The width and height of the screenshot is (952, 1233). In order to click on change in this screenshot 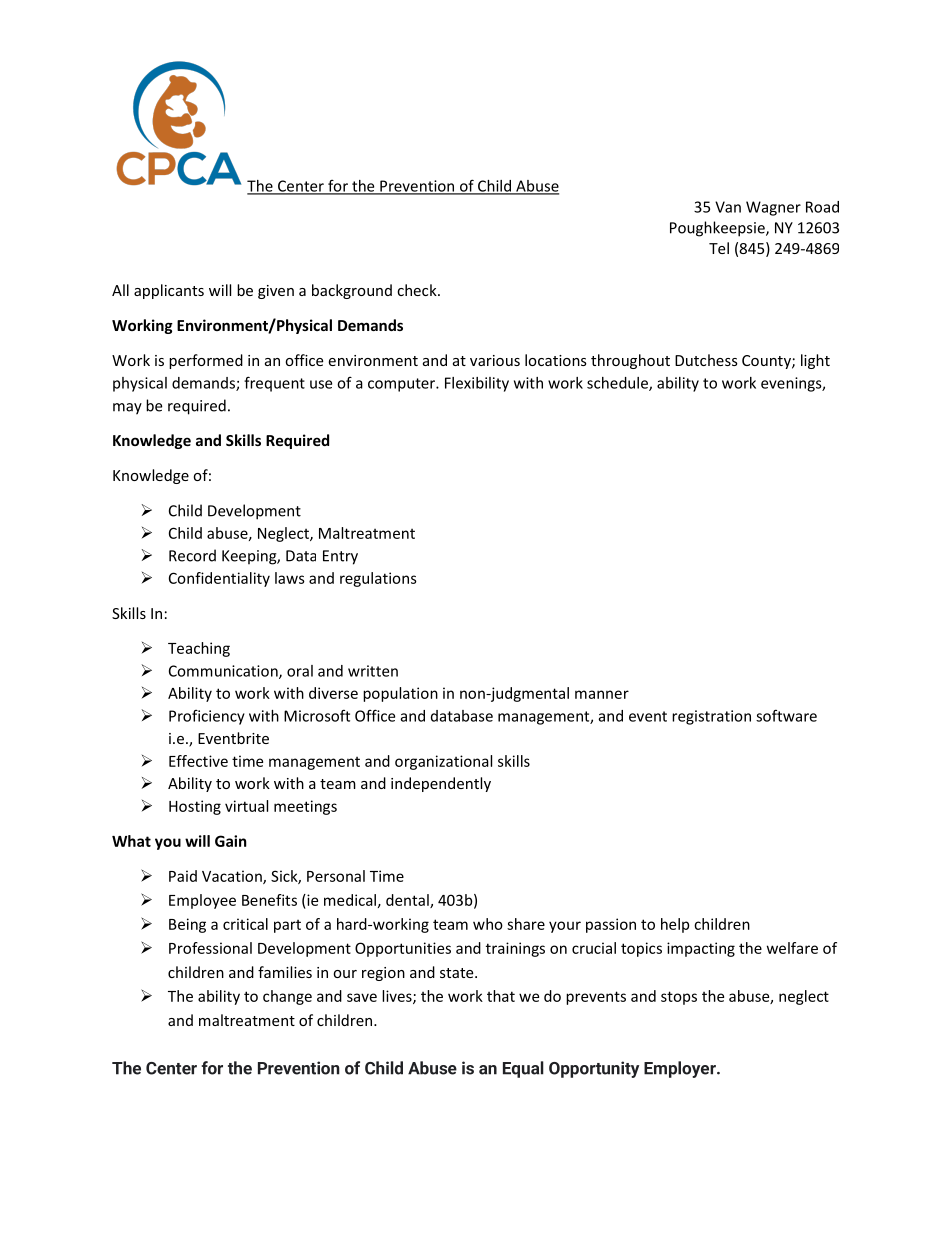, I will do `click(287, 997)`.
